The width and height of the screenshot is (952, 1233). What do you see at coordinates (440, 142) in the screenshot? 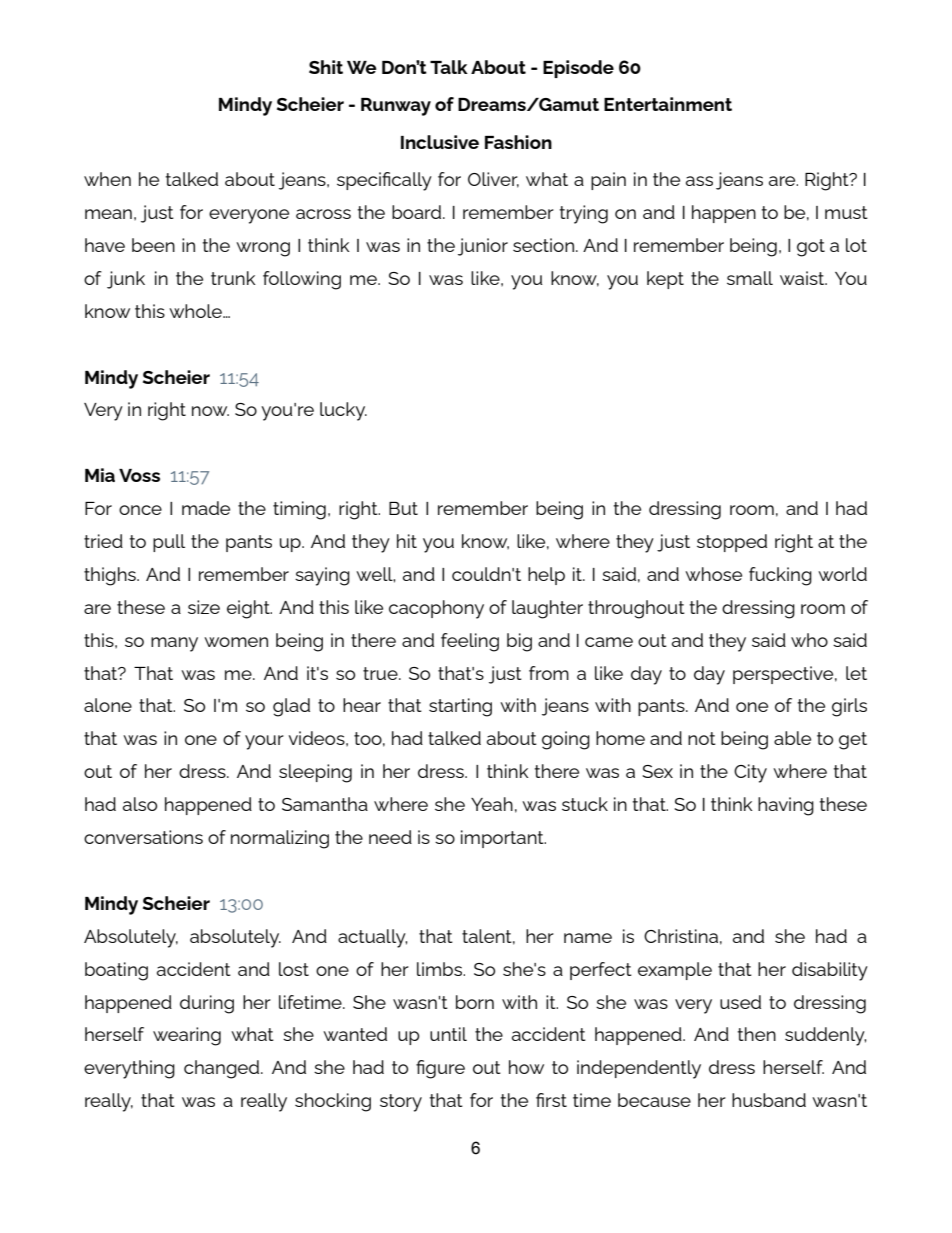
I see `Inclusive` at bounding box center [440, 142].
